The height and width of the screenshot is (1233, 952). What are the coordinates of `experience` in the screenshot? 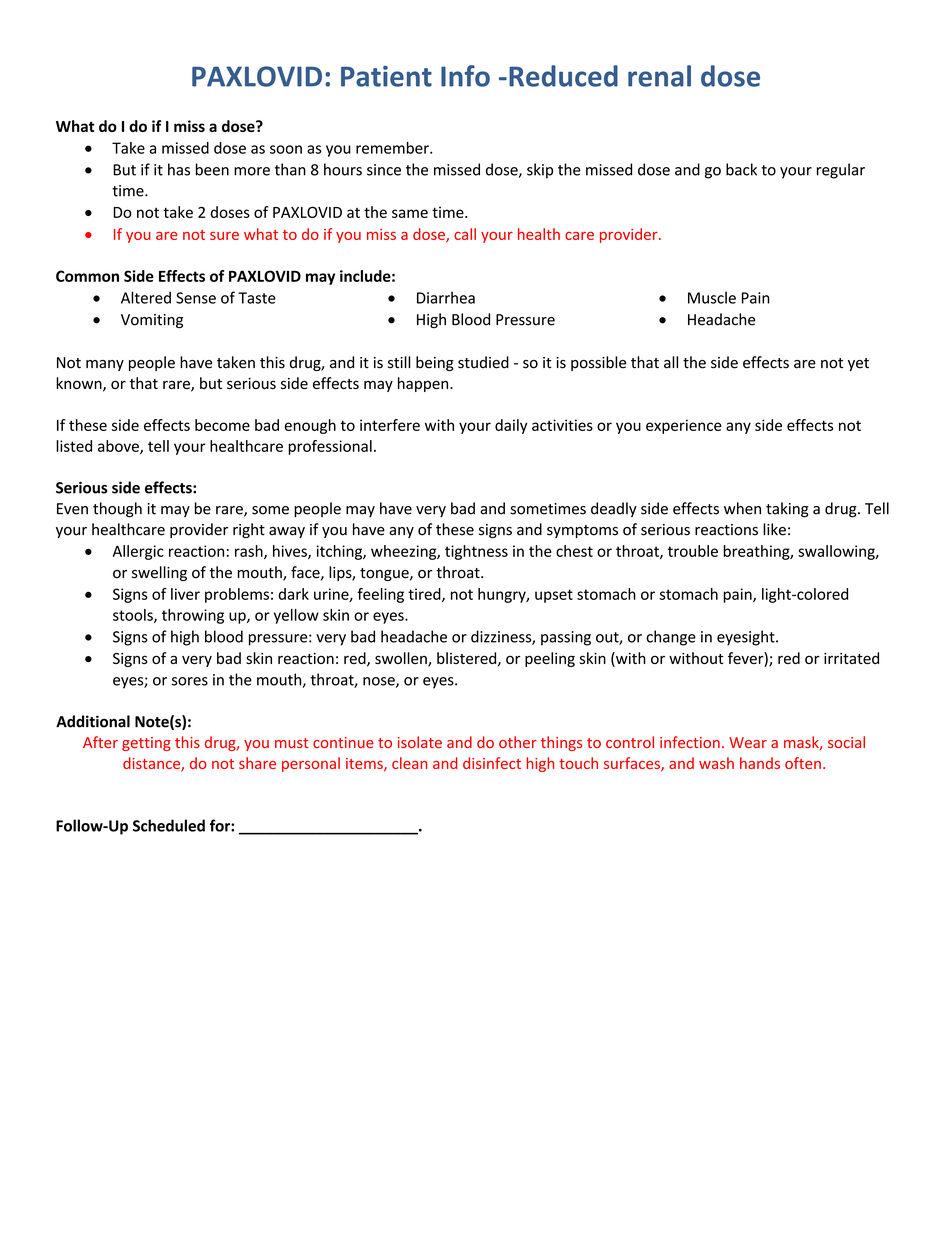 It's located at (684, 426).
